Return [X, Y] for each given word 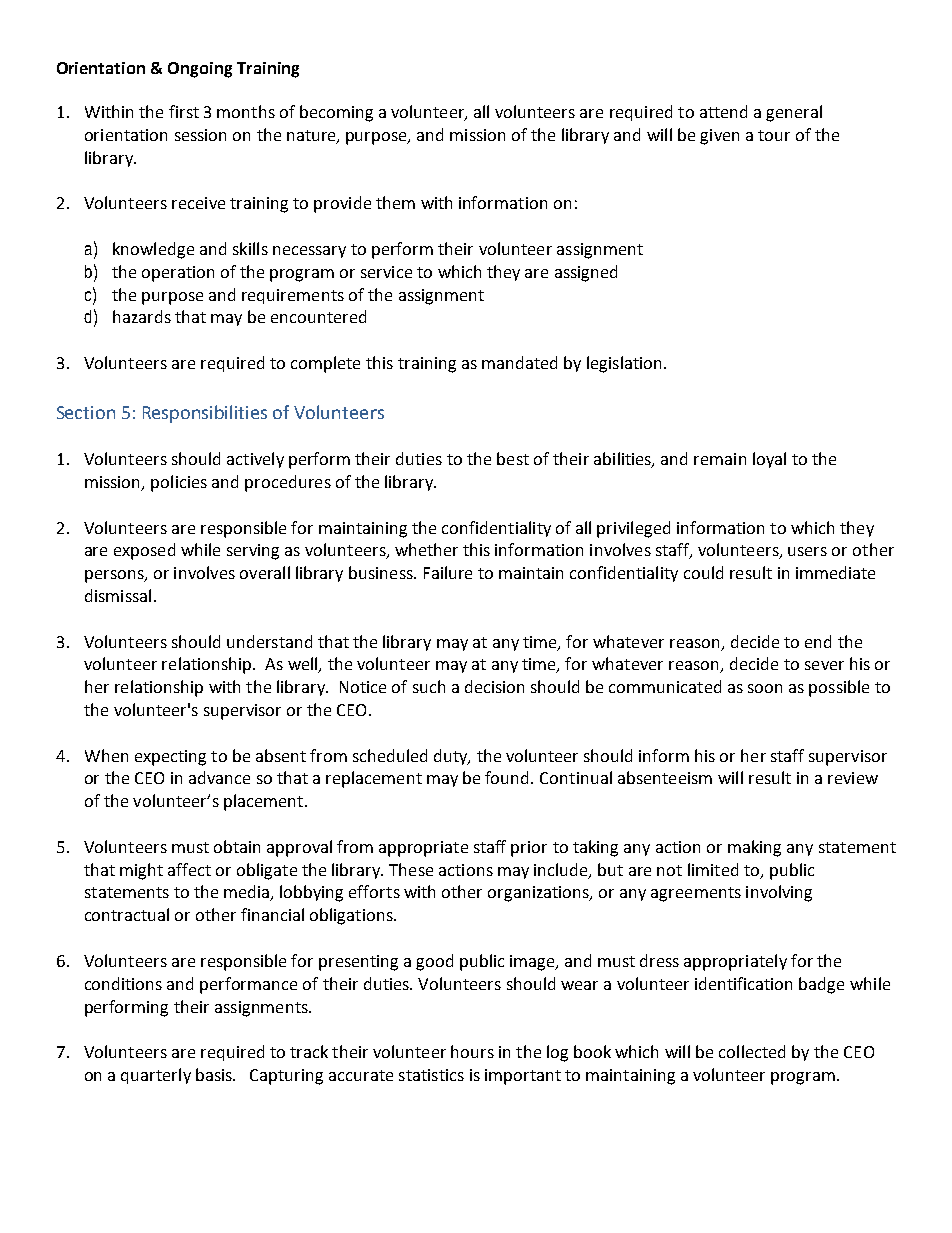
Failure [448, 572]
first [184, 111]
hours [472, 1051]
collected [752, 1051]
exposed [144, 551]
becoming [336, 113]
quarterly [156, 1076]
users [807, 551]
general [794, 113]
